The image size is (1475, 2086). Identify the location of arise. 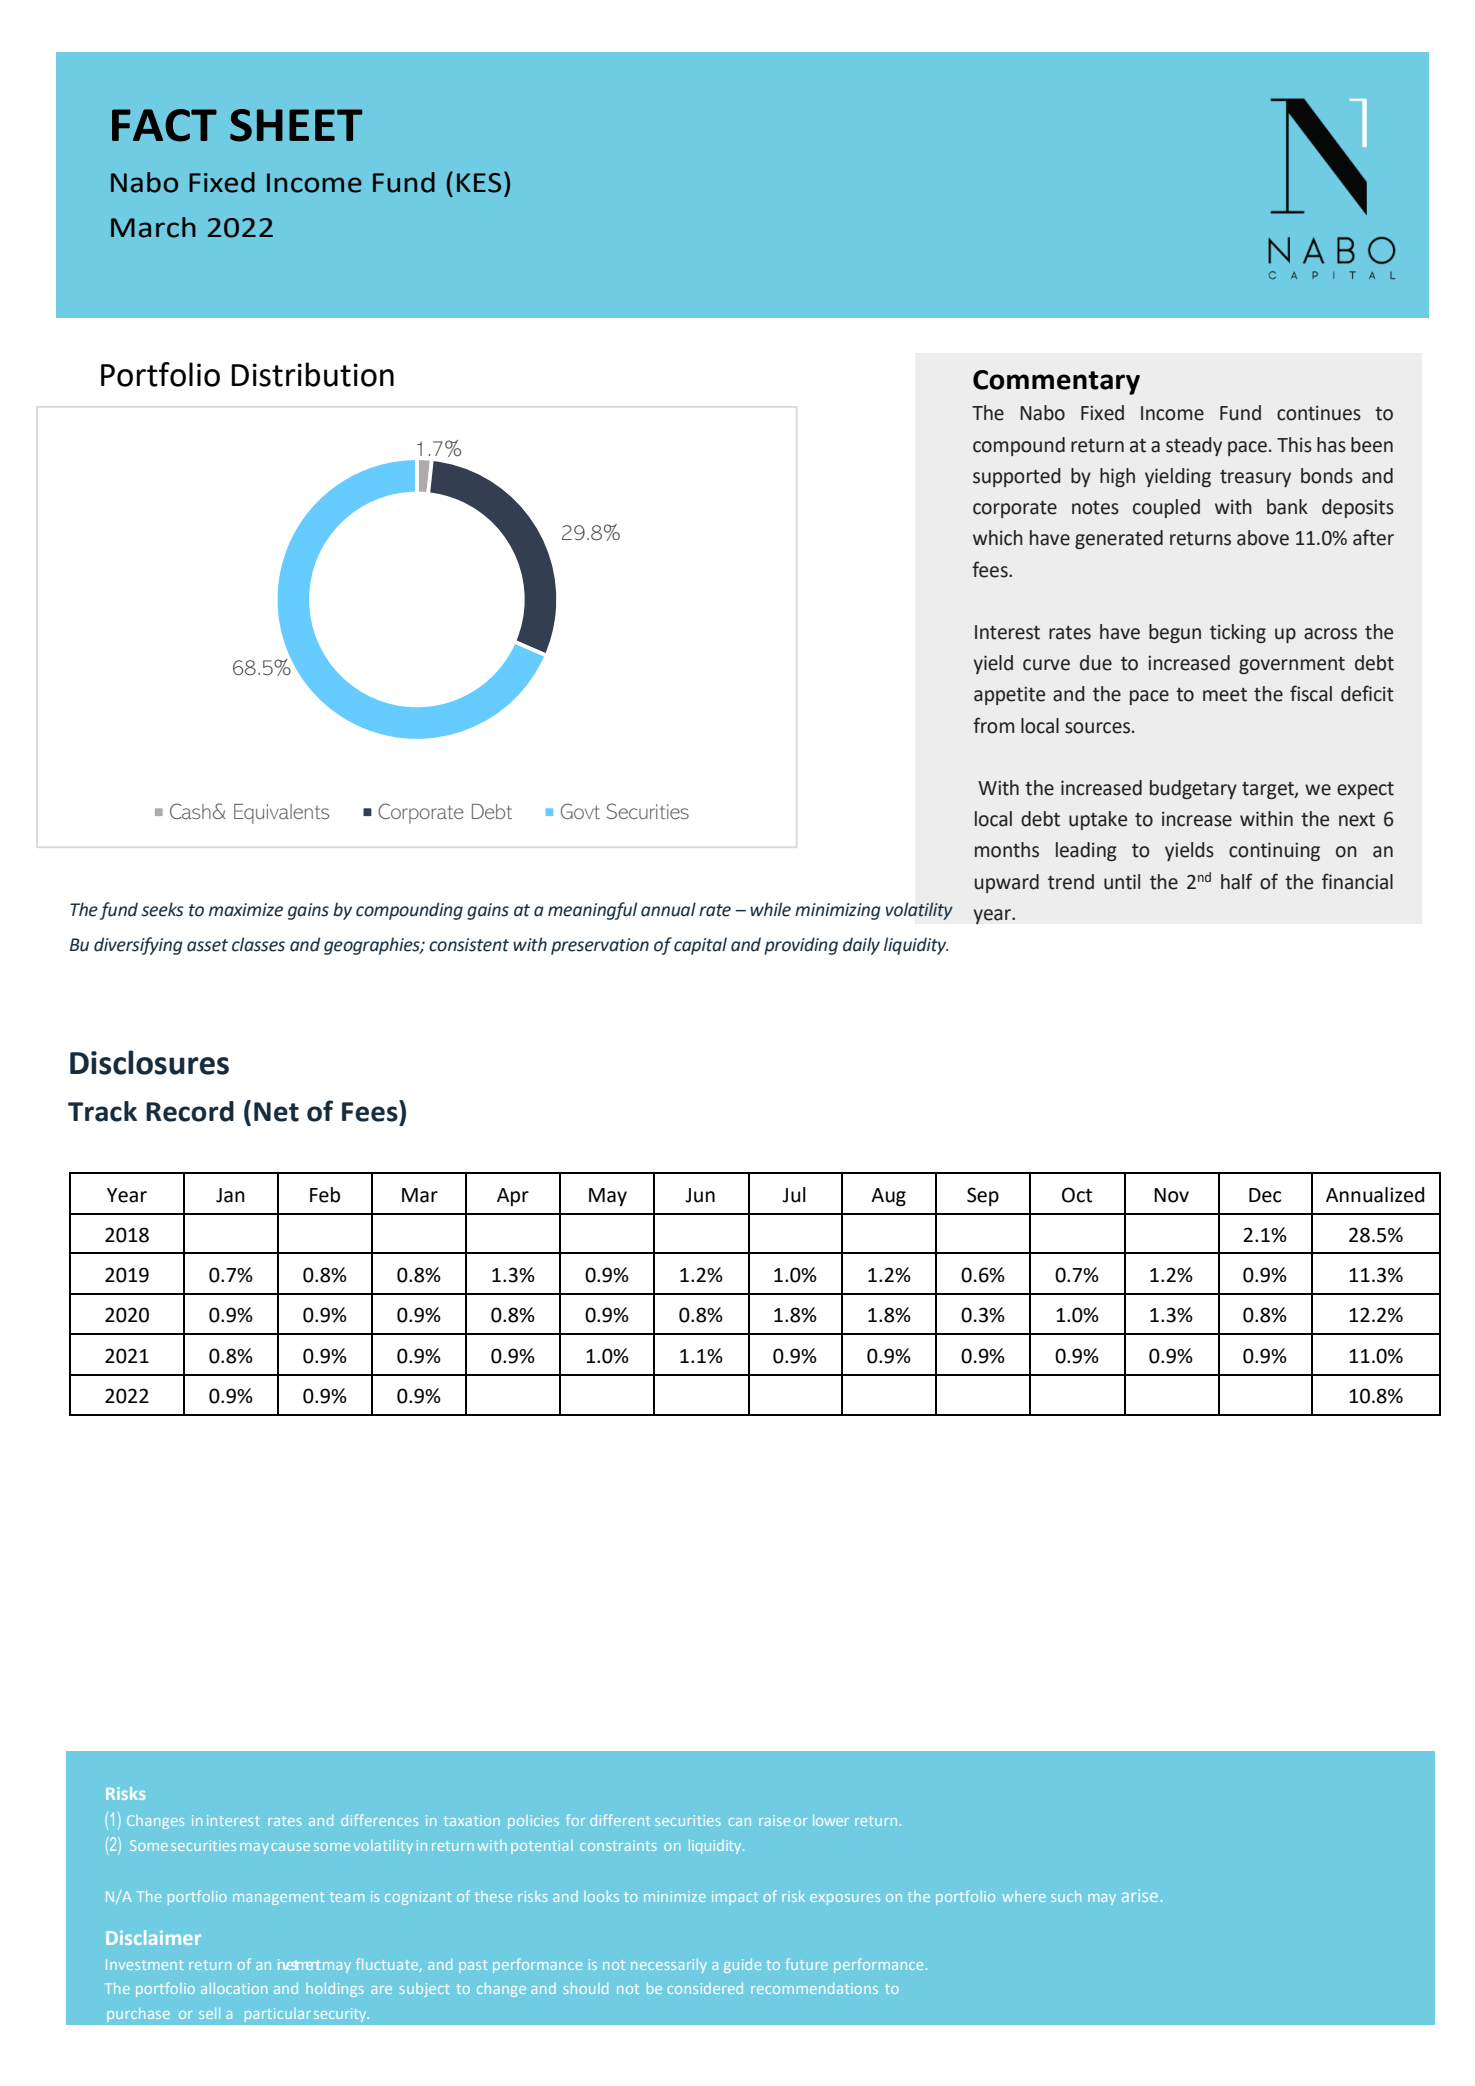
(1140, 1895).
